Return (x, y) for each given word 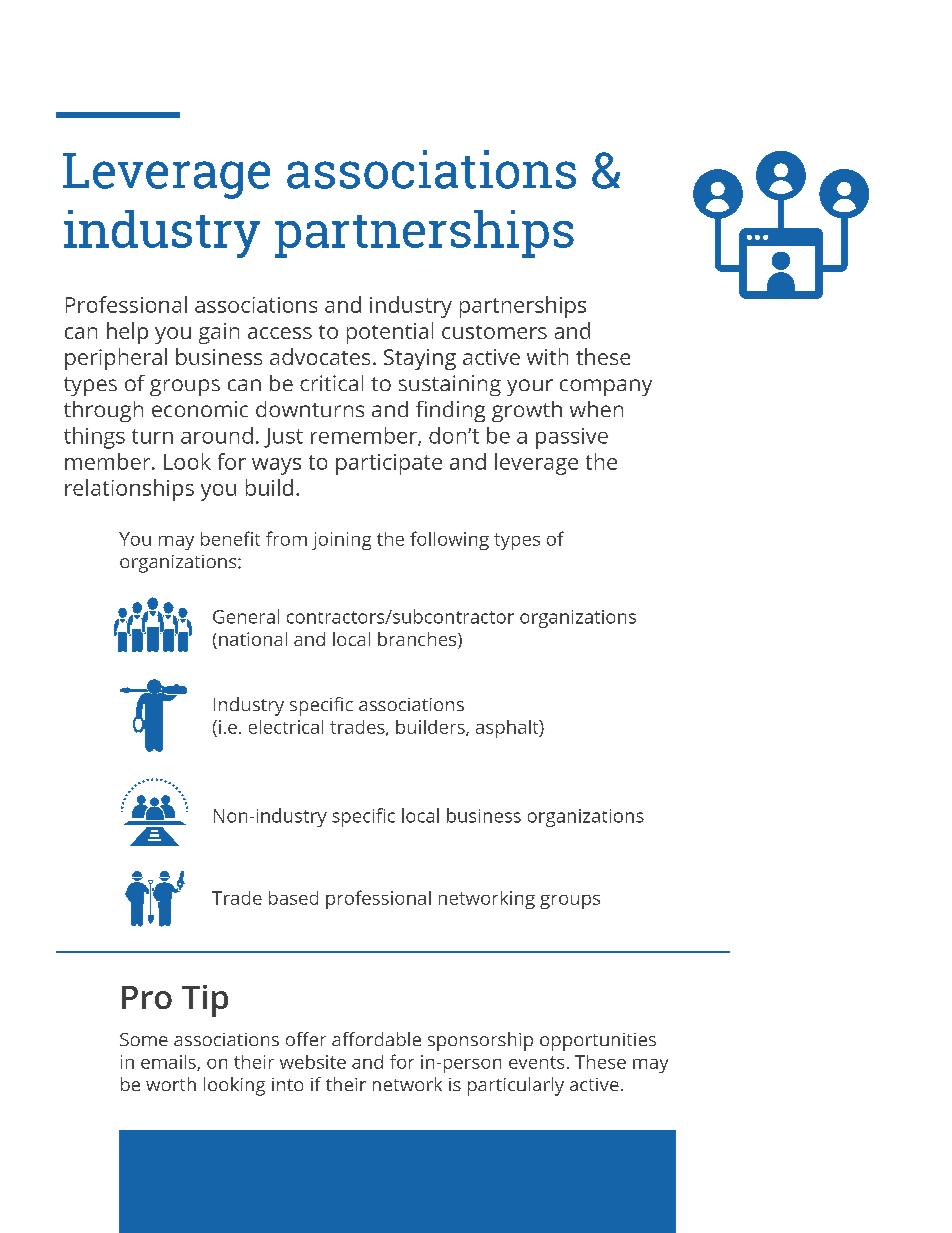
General (246, 616)
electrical (286, 727)
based (293, 898)
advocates (320, 356)
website (313, 1062)
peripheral (116, 359)
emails (169, 1063)
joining (341, 541)
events (536, 1062)
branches (418, 640)
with (547, 356)
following (449, 540)
